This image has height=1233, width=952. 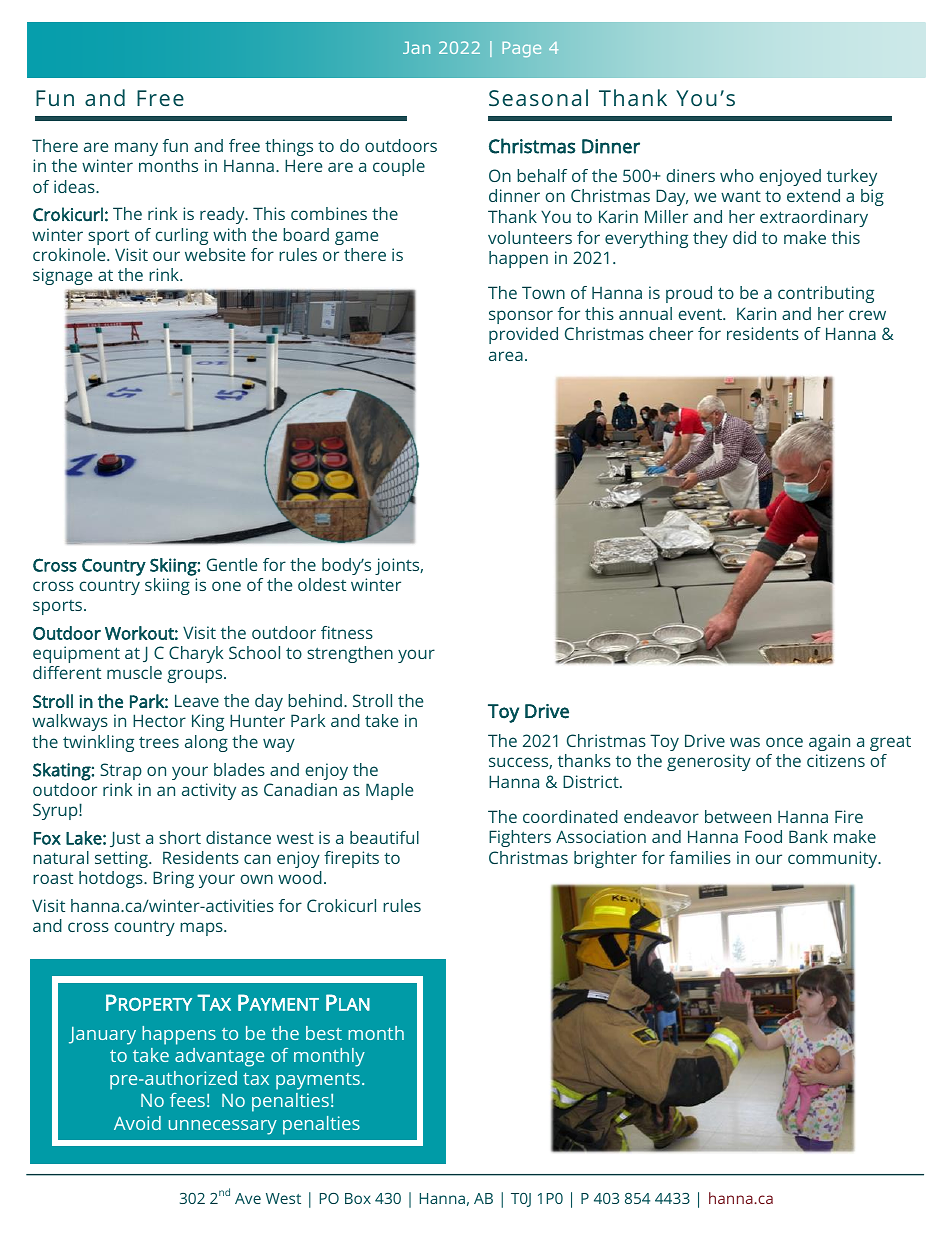 I want to click on Bring, so click(x=173, y=879).
